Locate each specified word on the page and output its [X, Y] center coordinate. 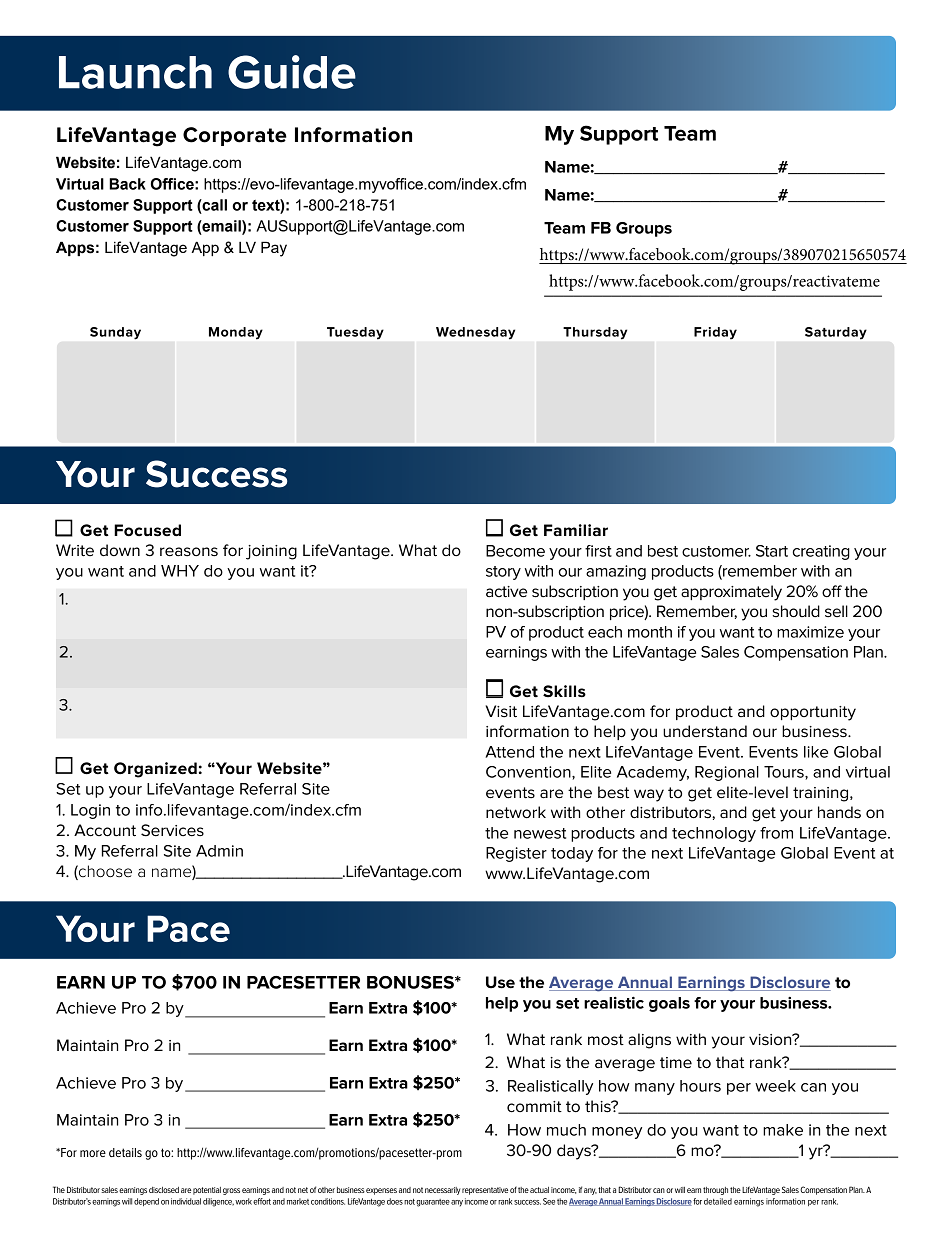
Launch [135, 72]
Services [172, 830]
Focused [147, 530]
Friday [715, 333]
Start [772, 551]
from [776, 833]
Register [516, 854]
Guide [292, 72]
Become [515, 551]
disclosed [164, 1190]
